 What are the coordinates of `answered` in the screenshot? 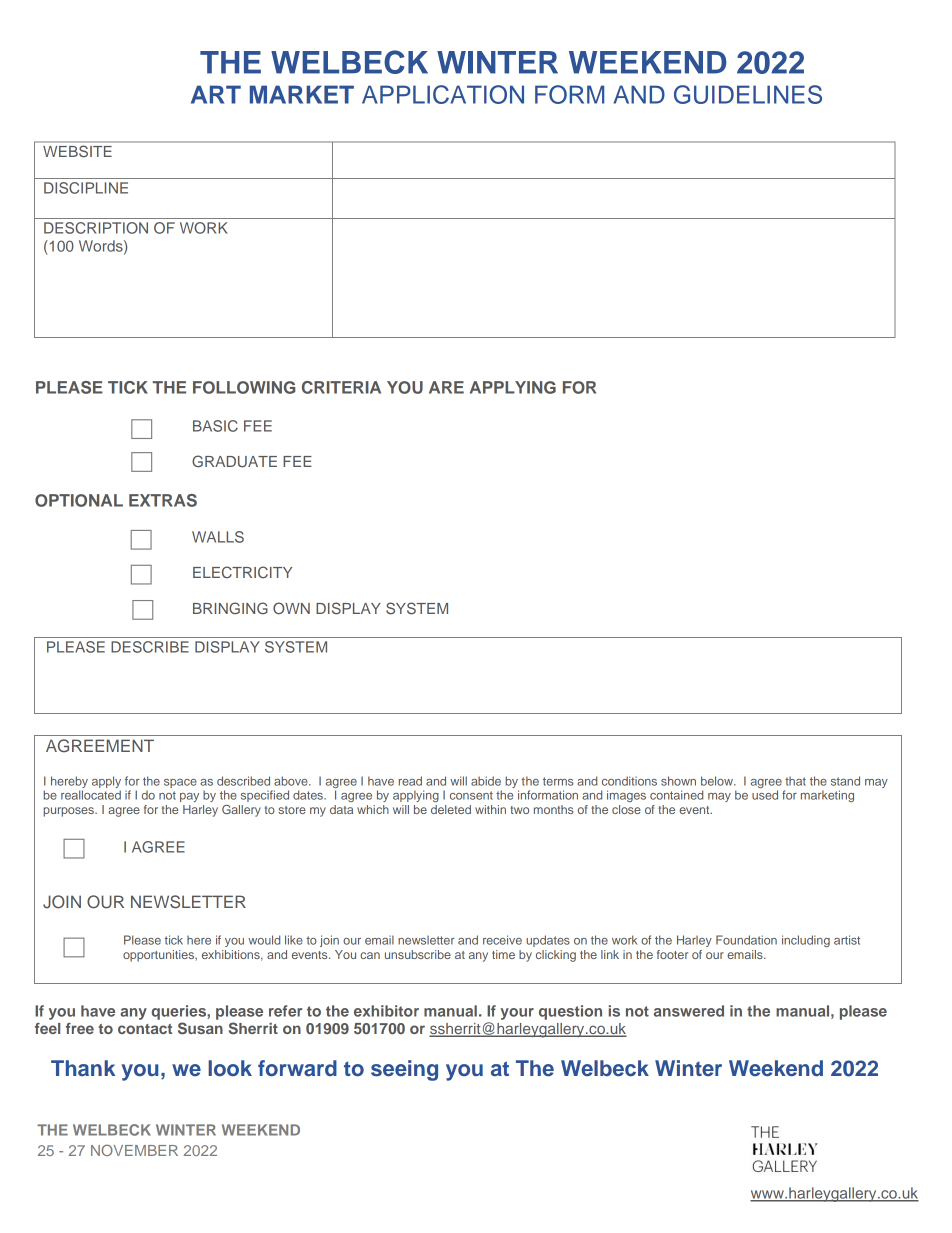 It's located at (689, 1011).
